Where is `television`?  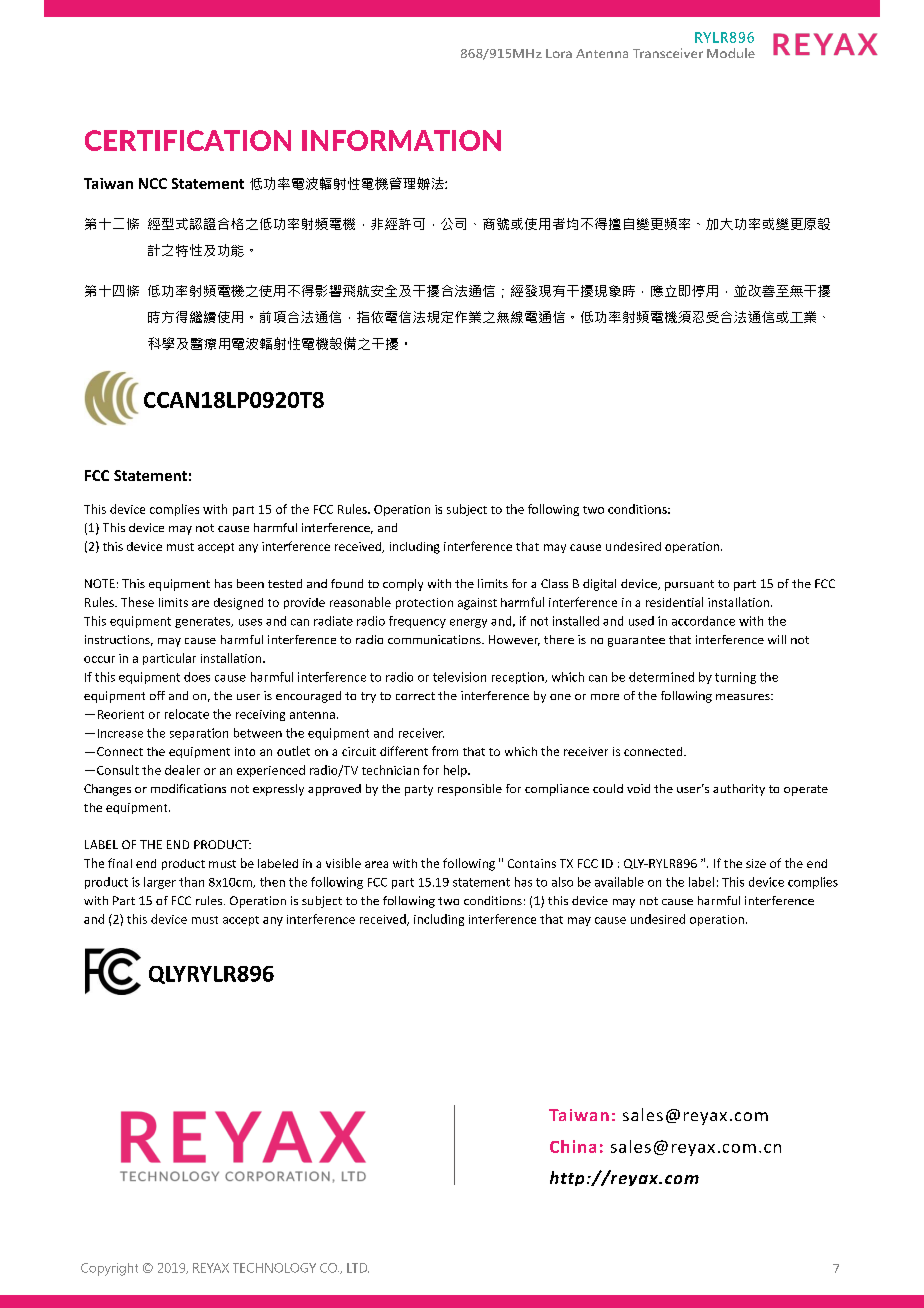 television is located at coordinates (459, 677).
